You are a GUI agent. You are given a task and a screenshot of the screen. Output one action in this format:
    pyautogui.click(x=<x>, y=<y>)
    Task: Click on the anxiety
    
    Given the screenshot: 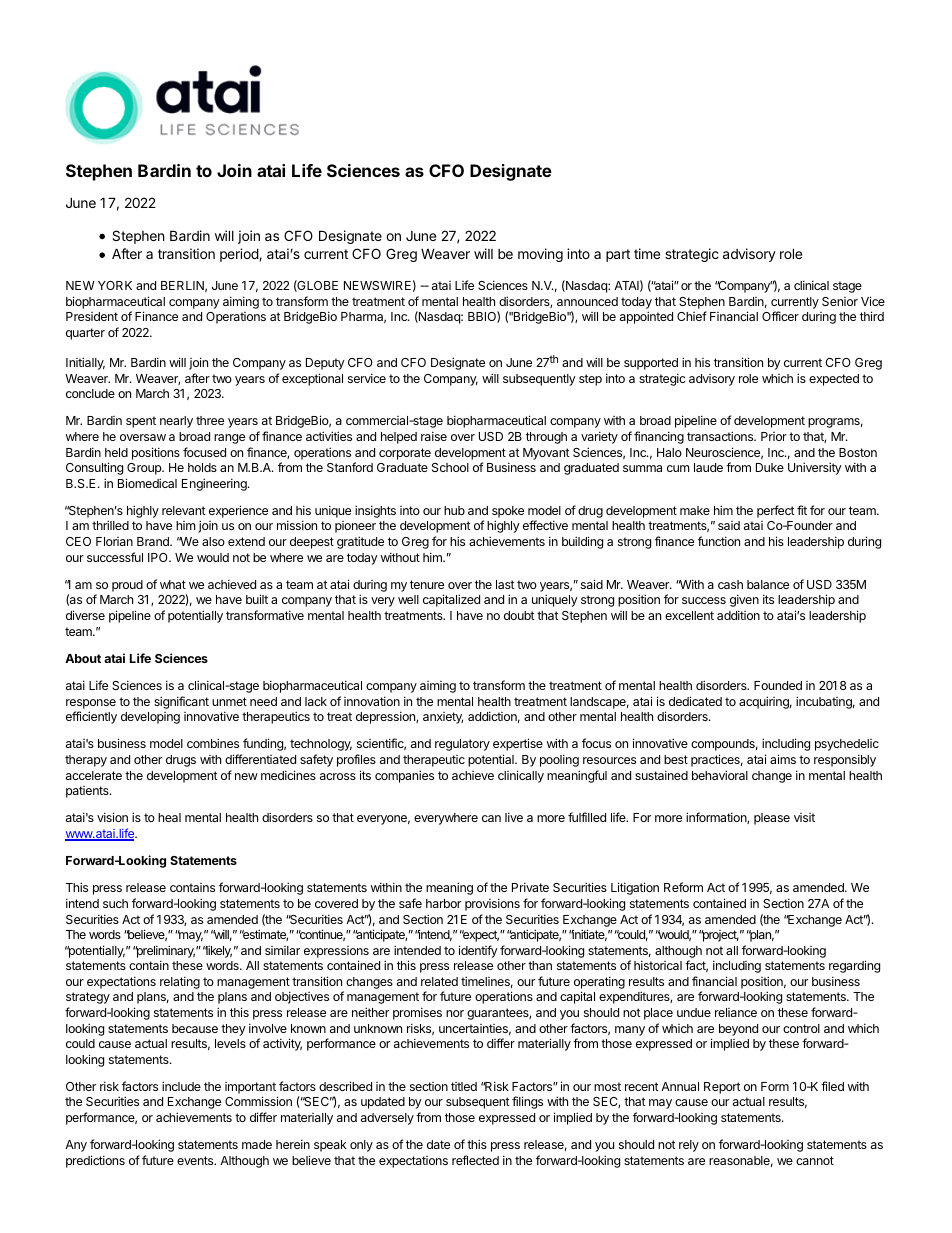 What is the action you would take?
    pyautogui.click(x=443, y=718)
